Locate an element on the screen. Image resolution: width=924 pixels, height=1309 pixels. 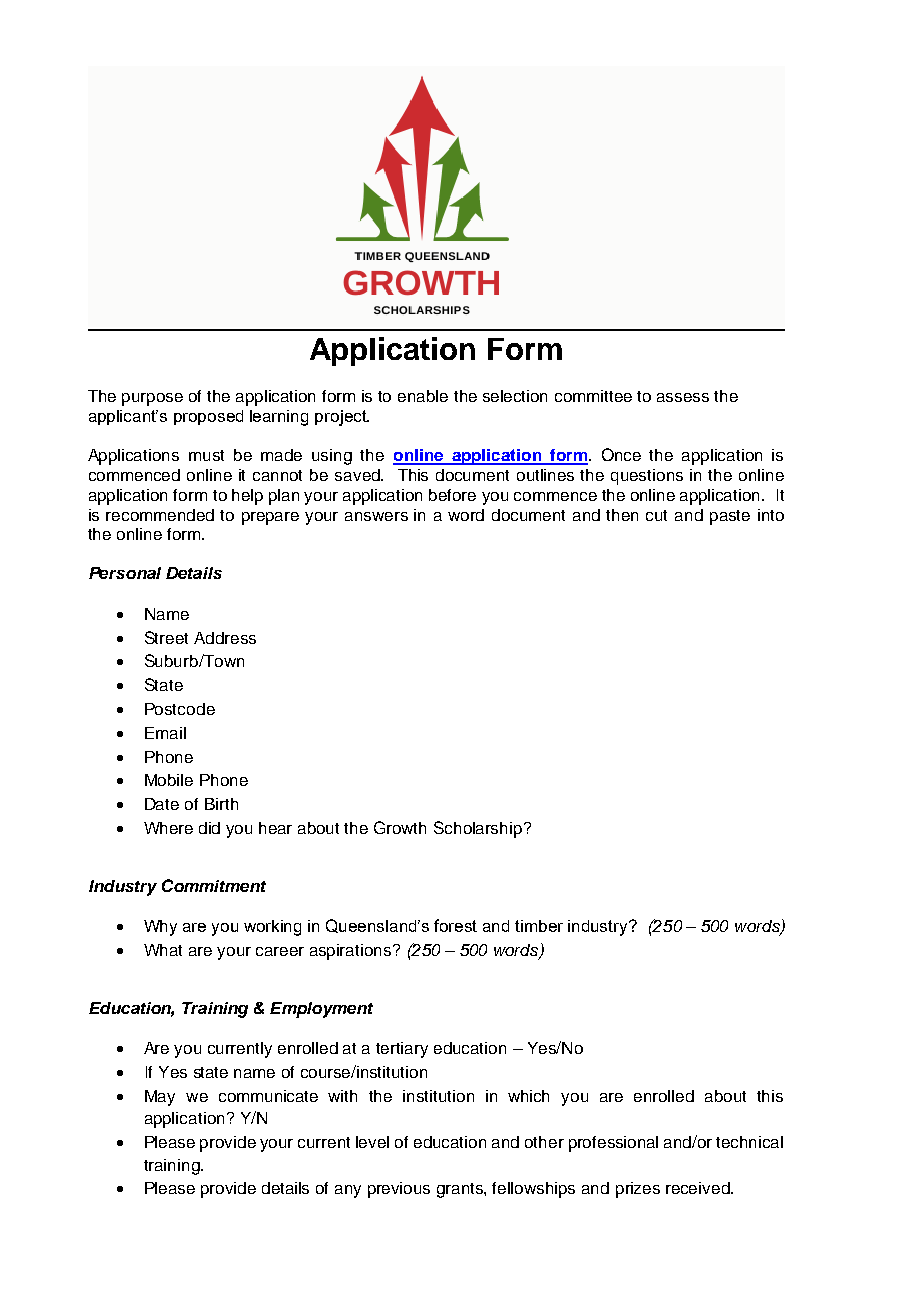
Scholarship is located at coordinates (479, 829).
